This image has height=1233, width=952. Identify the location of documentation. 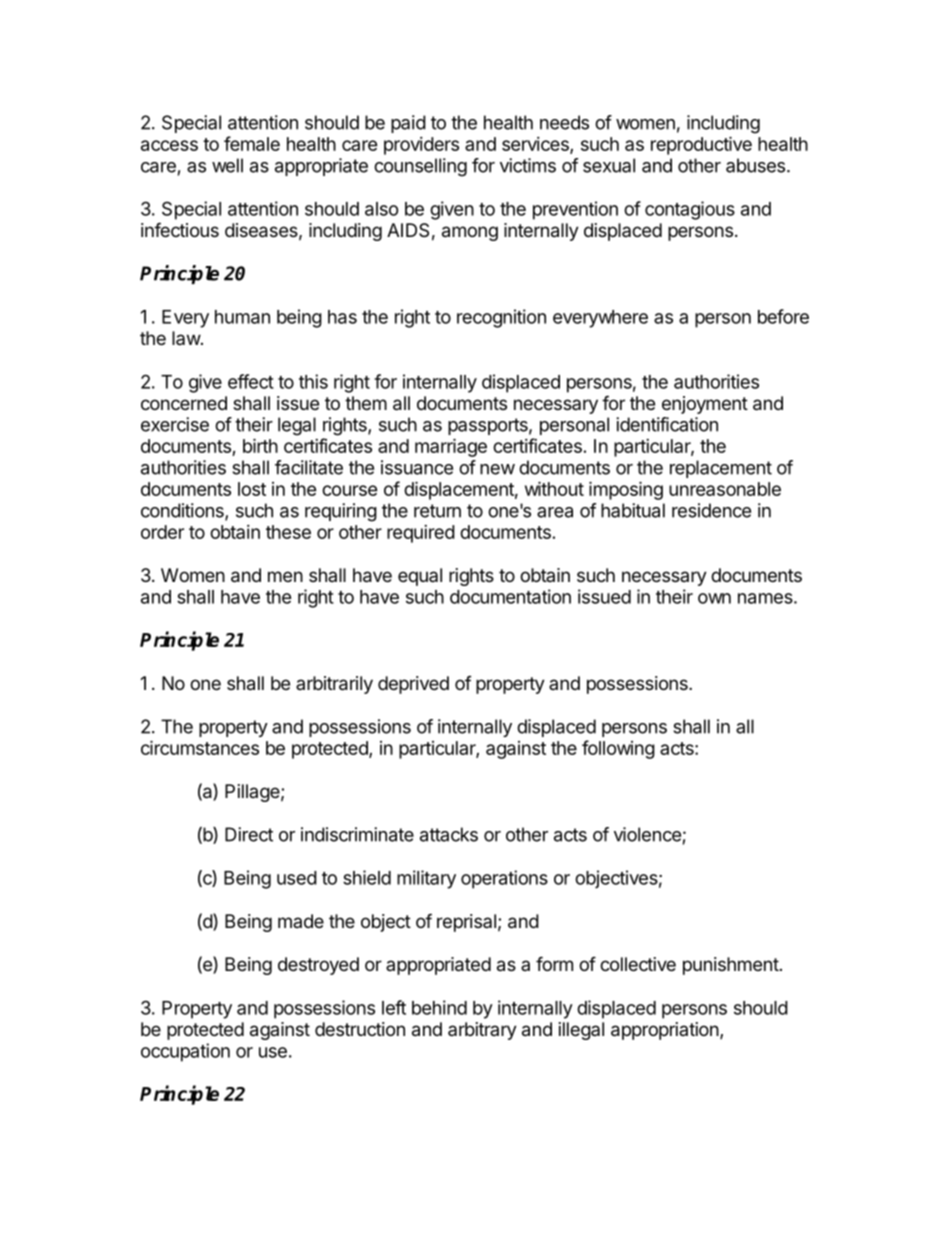
(510, 596).
